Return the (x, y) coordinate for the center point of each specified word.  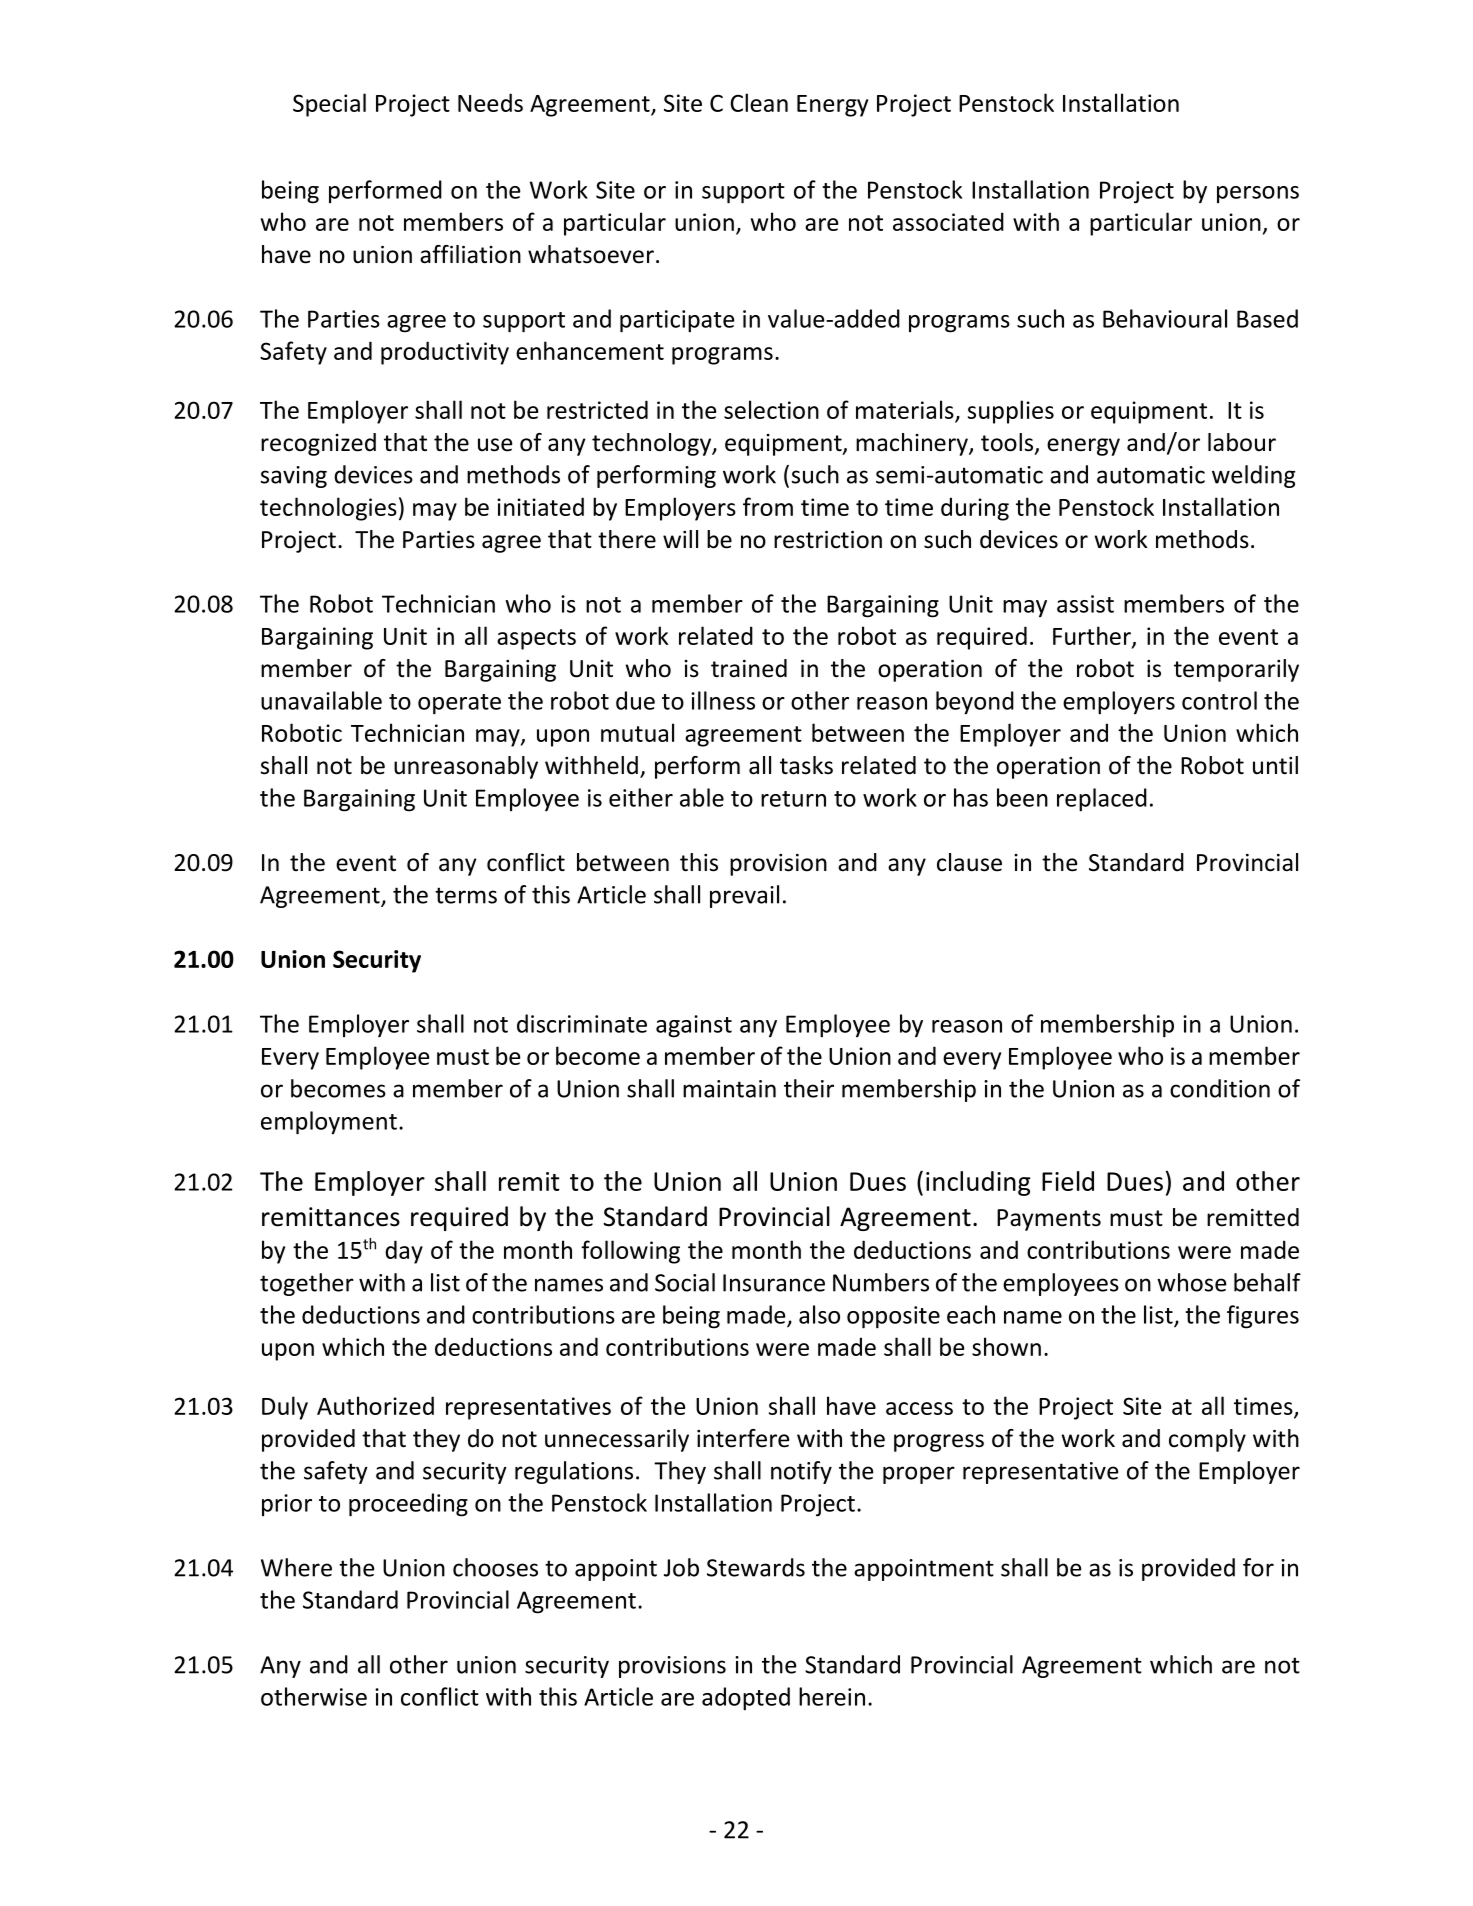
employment (329, 1123)
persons (1258, 194)
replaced (1102, 800)
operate (459, 704)
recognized (318, 444)
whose (1191, 1282)
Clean (759, 102)
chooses (495, 1567)
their (809, 1088)
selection (771, 409)
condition (1220, 1088)
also (819, 1314)
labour (1242, 442)
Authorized (375, 1405)
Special (329, 105)
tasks (806, 765)
